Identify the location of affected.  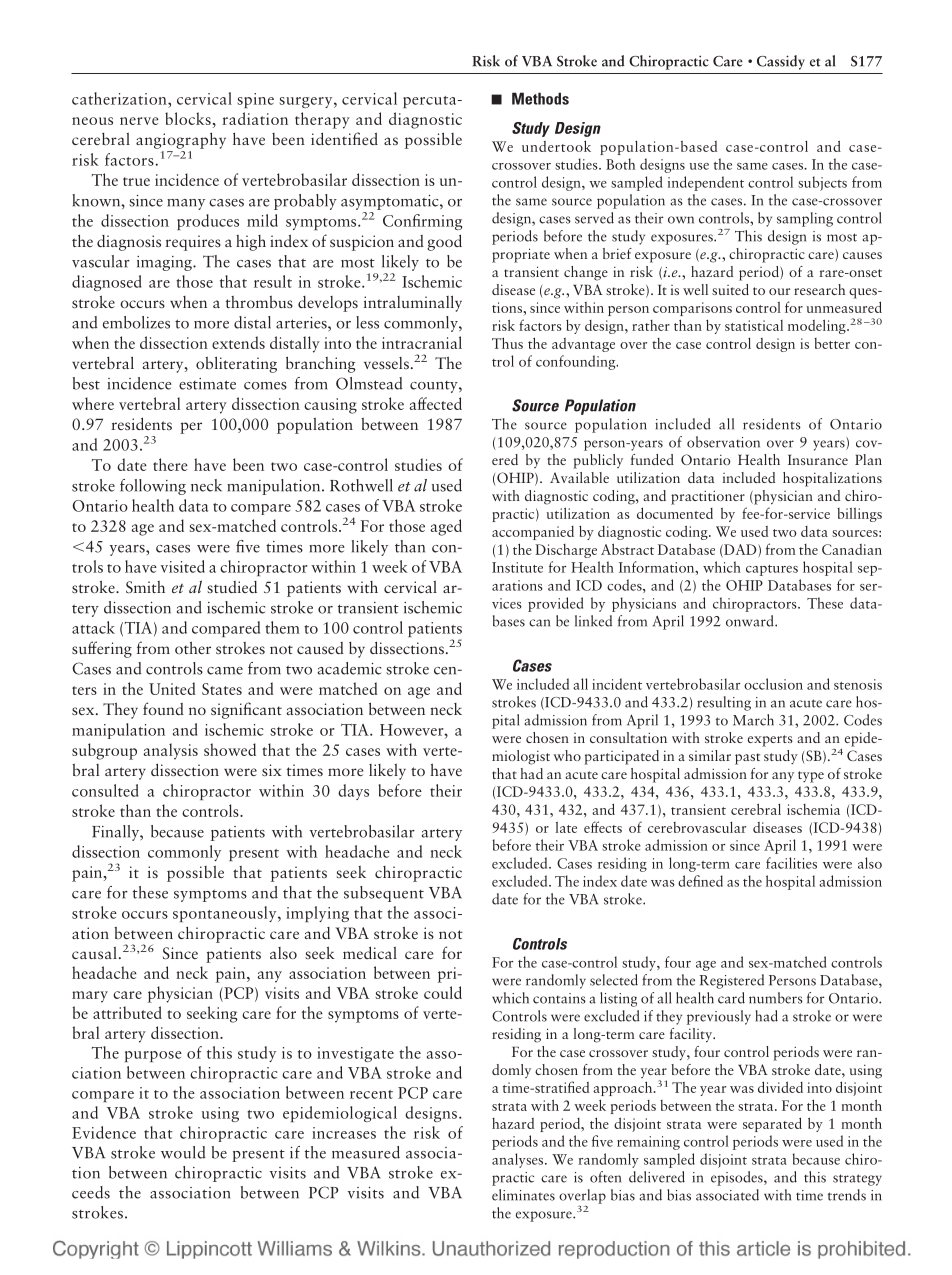
(435, 403).
